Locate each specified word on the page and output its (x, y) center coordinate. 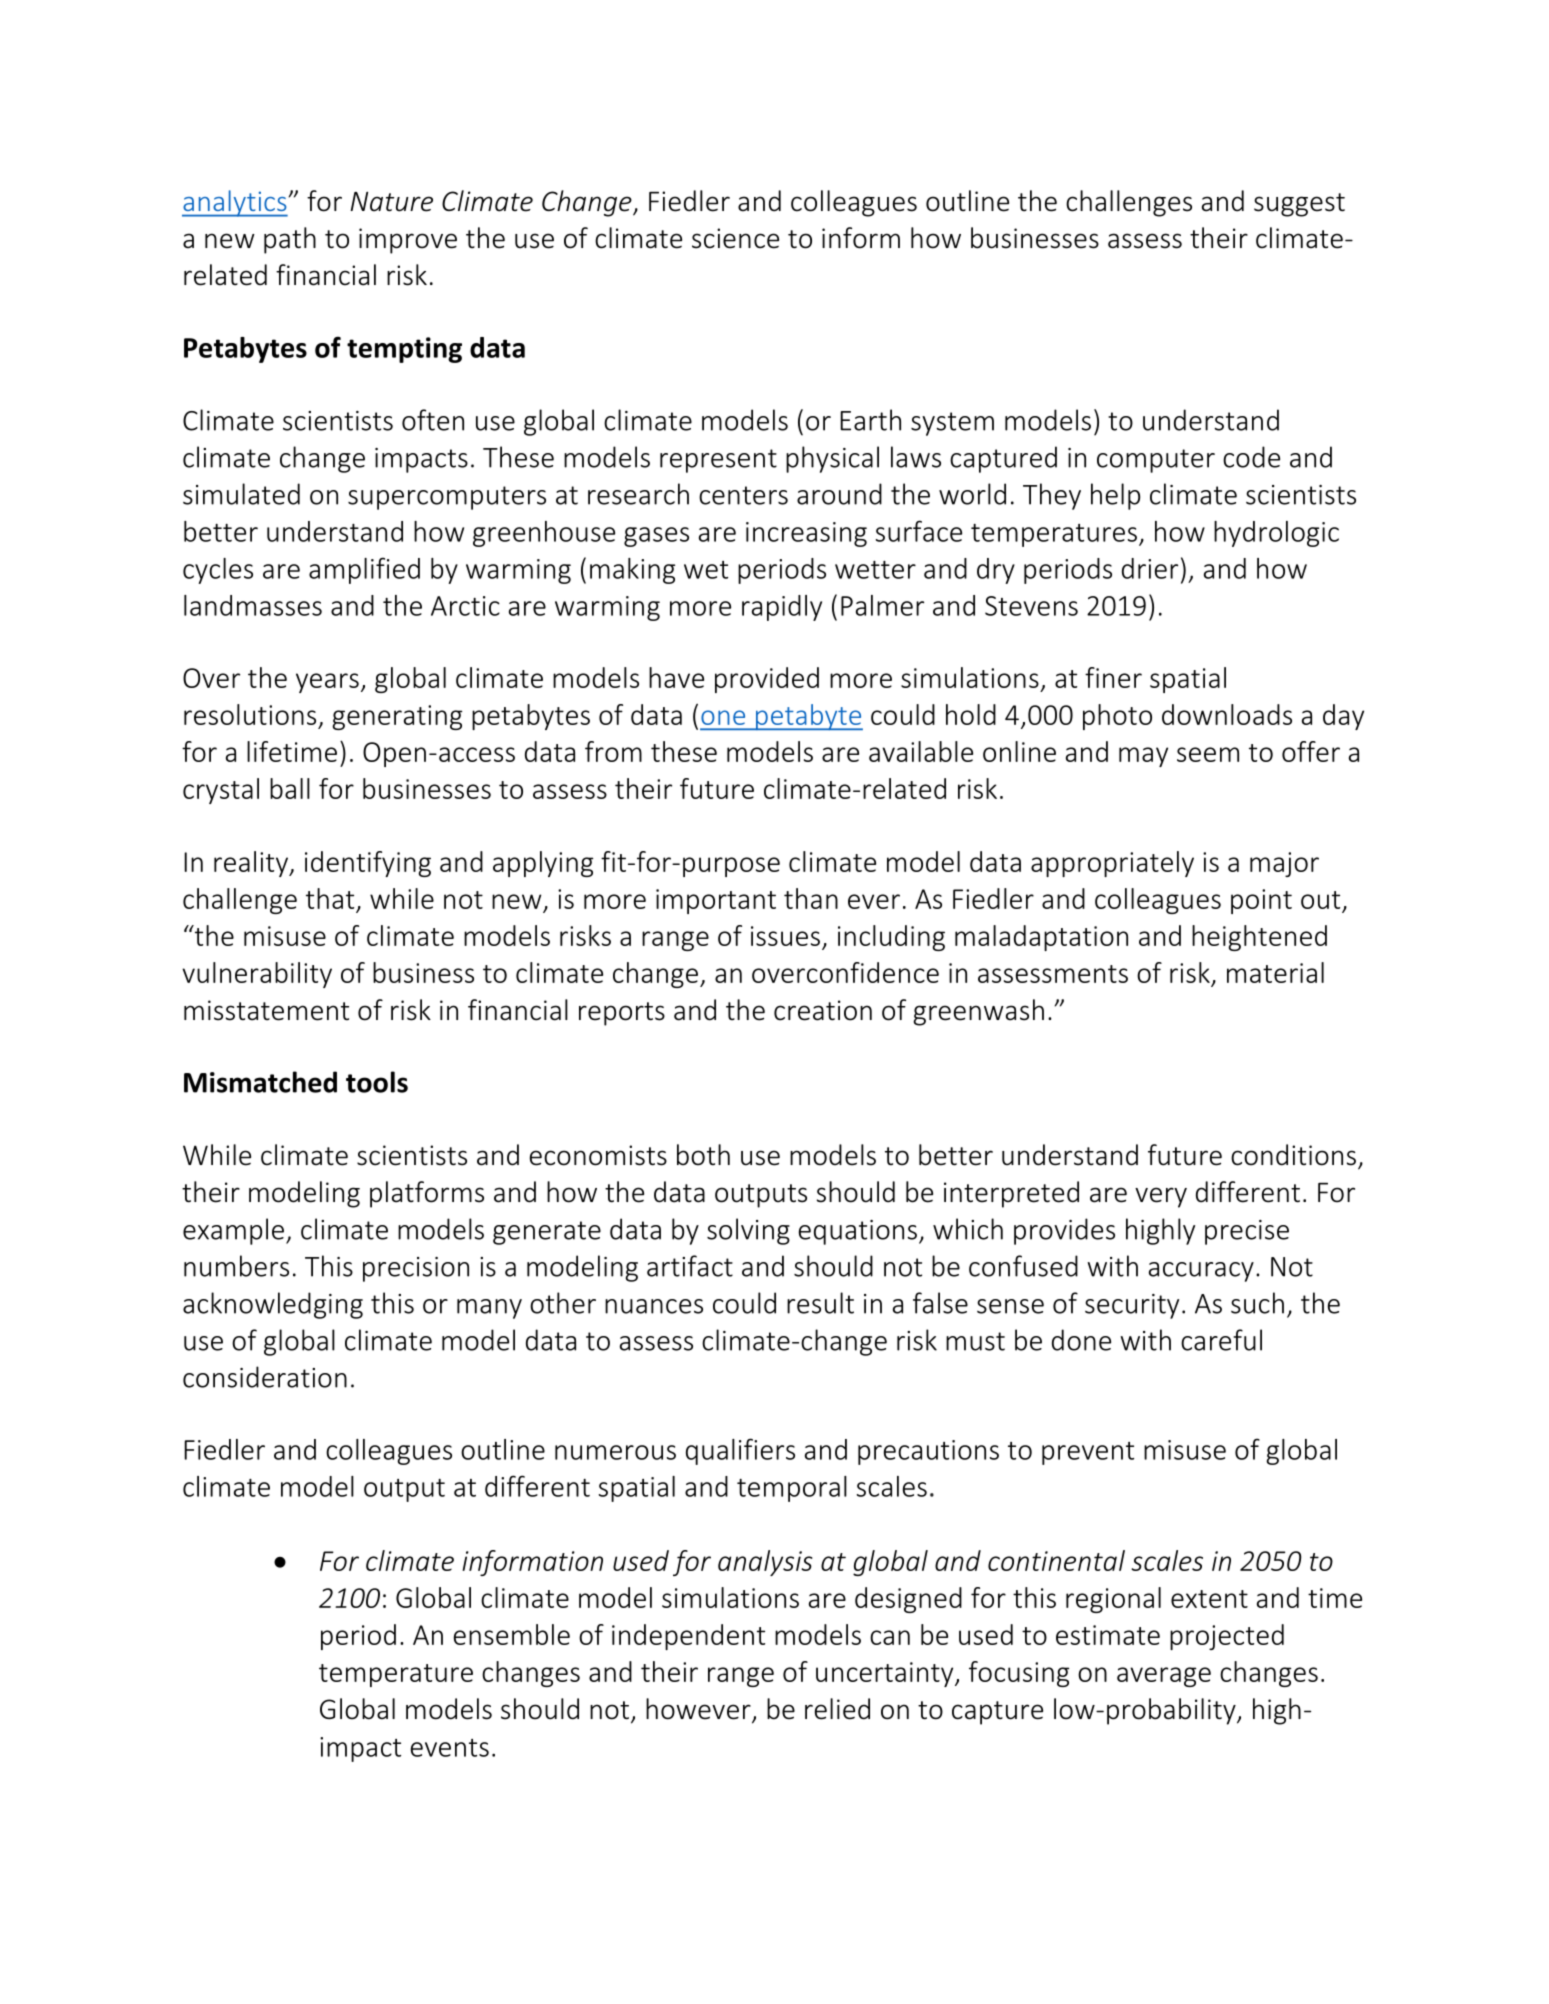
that (330, 898)
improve (408, 241)
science (735, 238)
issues (785, 936)
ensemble (512, 1634)
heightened (1259, 938)
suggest (1299, 205)
